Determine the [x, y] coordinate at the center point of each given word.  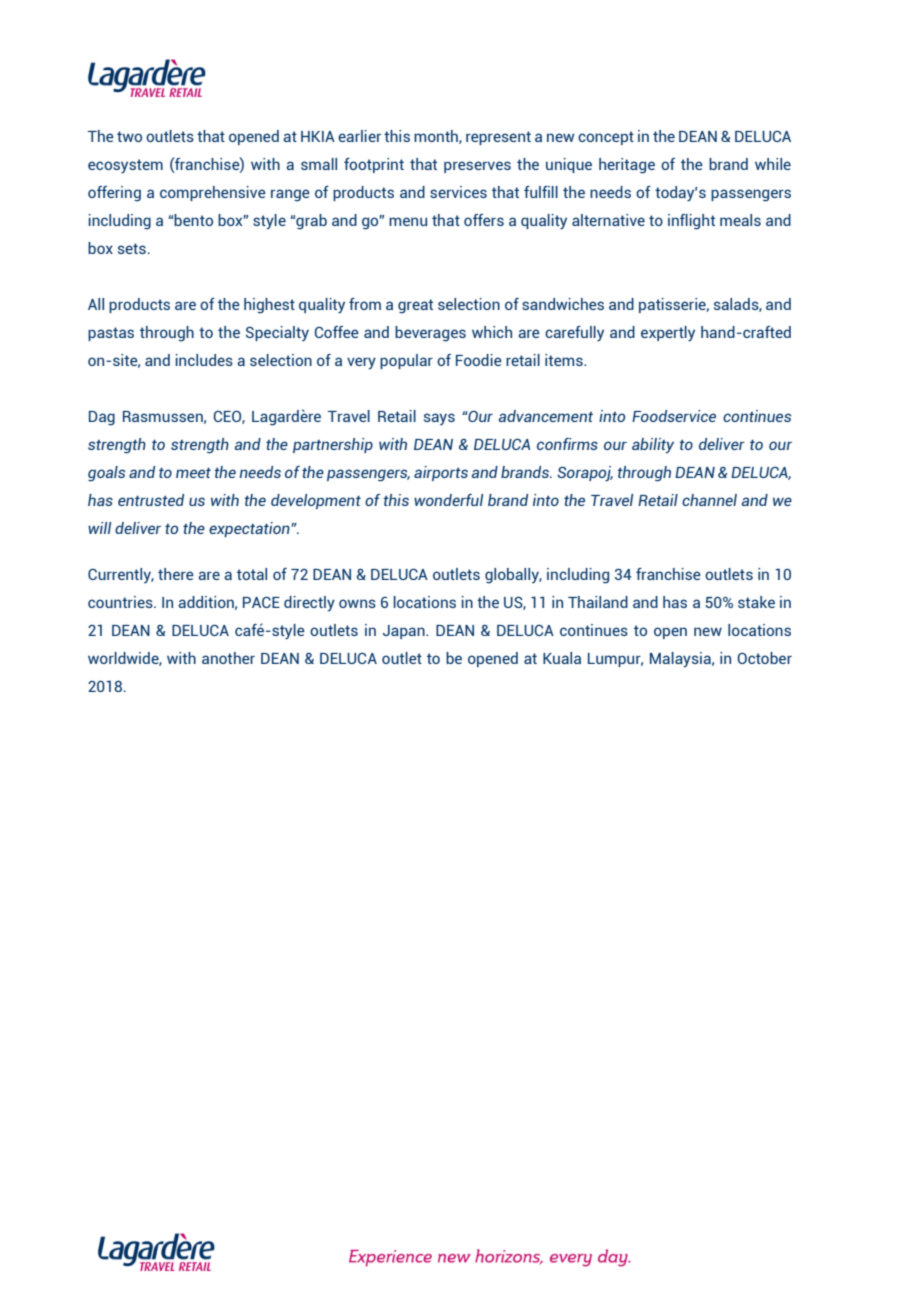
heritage [627, 166]
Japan [405, 632]
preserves [477, 167]
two [129, 136]
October [764, 658]
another [228, 658]
